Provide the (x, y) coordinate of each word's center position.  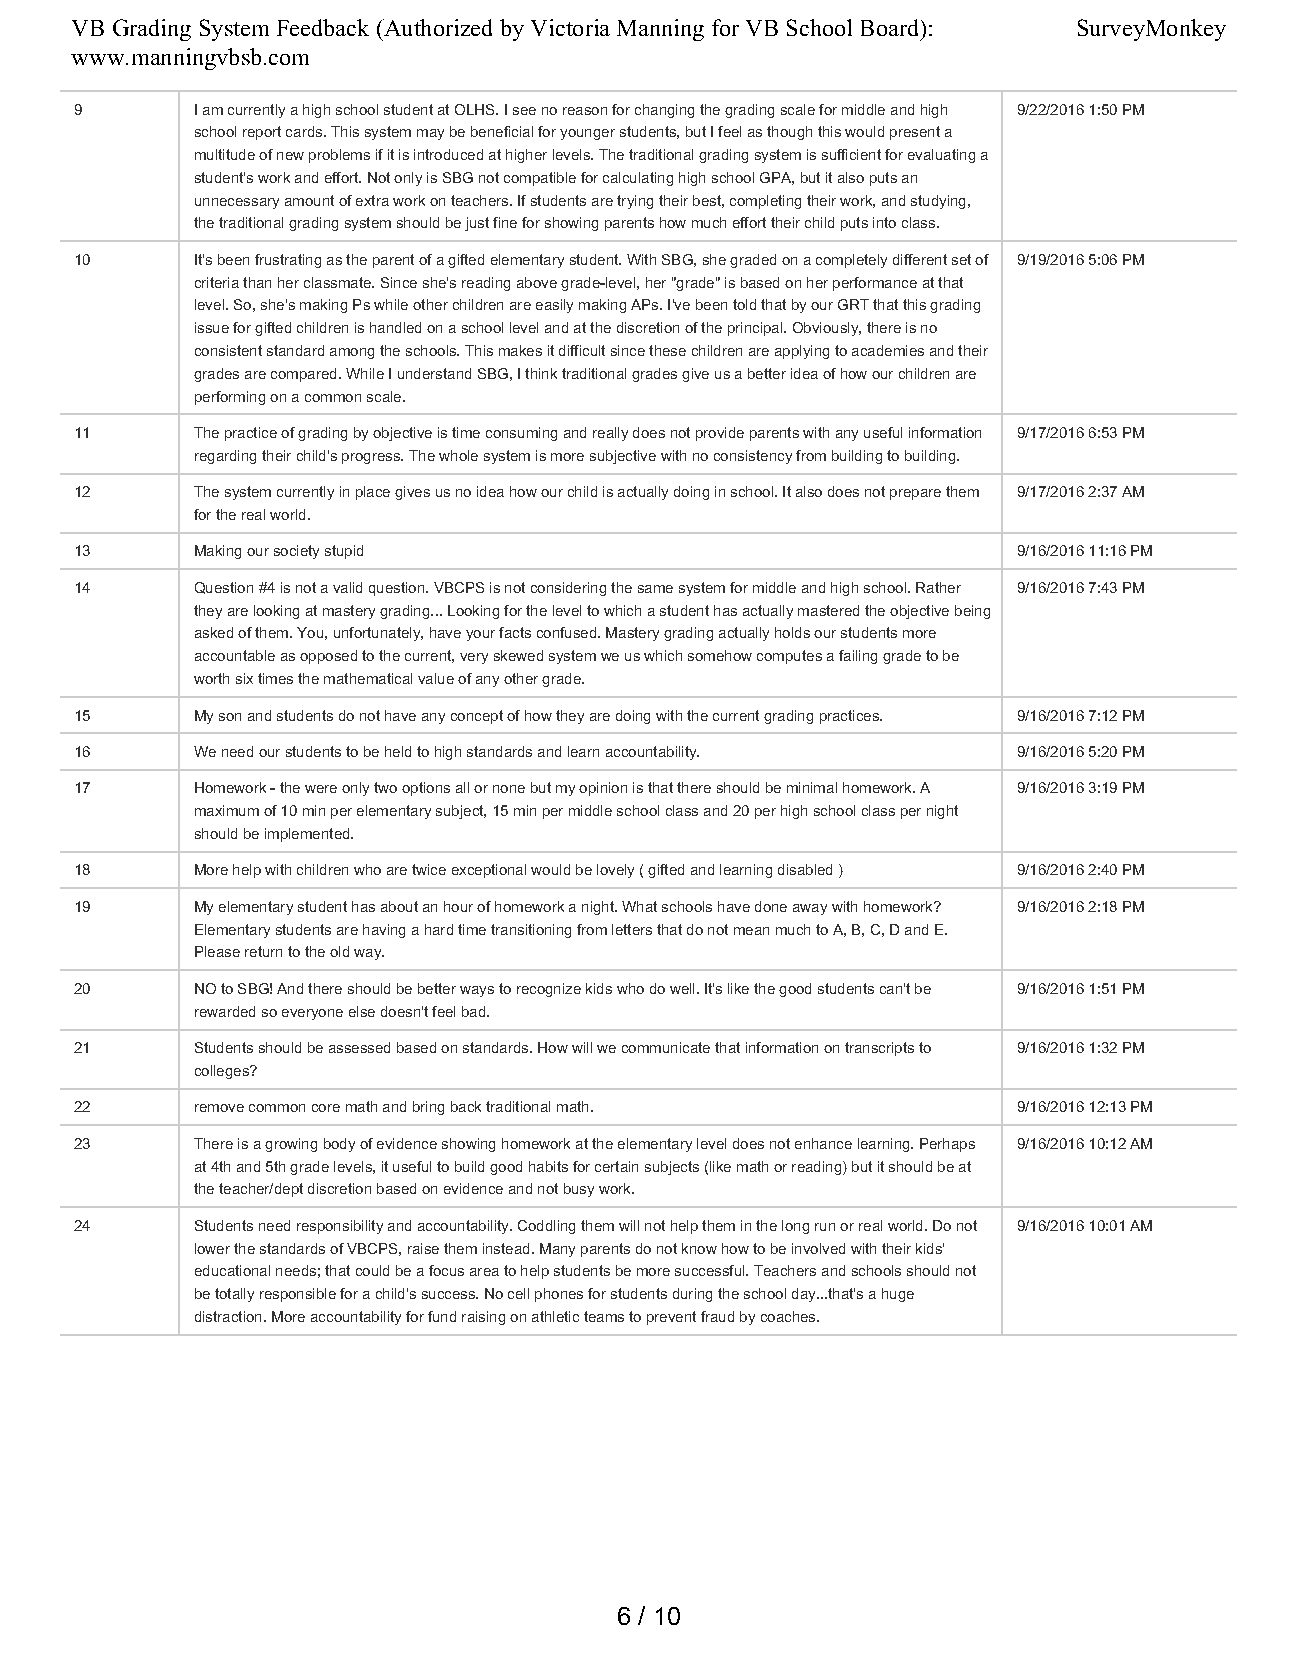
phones (559, 1295)
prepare (915, 494)
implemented (308, 835)
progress (372, 458)
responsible (298, 1295)
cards (304, 131)
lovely (615, 871)
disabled (805, 869)
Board (891, 27)
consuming (521, 434)
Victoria (570, 27)
